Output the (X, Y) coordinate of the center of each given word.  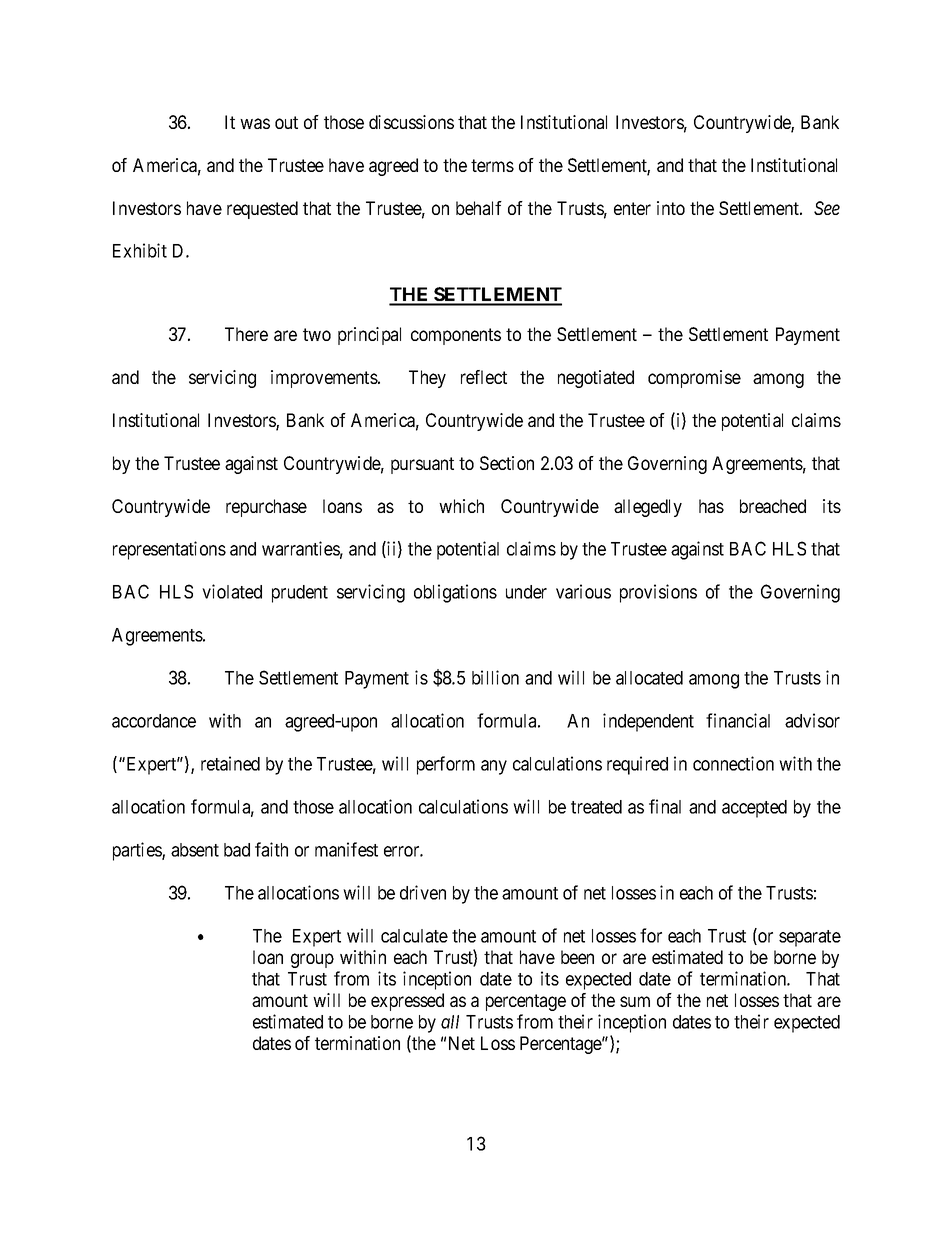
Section (507, 463)
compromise (694, 379)
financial (738, 720)
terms (492, 165)
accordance (154, 721)
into (671, 208)
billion (495, 677)
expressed (407, 1002)
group (312, 960)
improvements (325, 379)
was (255, 123)
